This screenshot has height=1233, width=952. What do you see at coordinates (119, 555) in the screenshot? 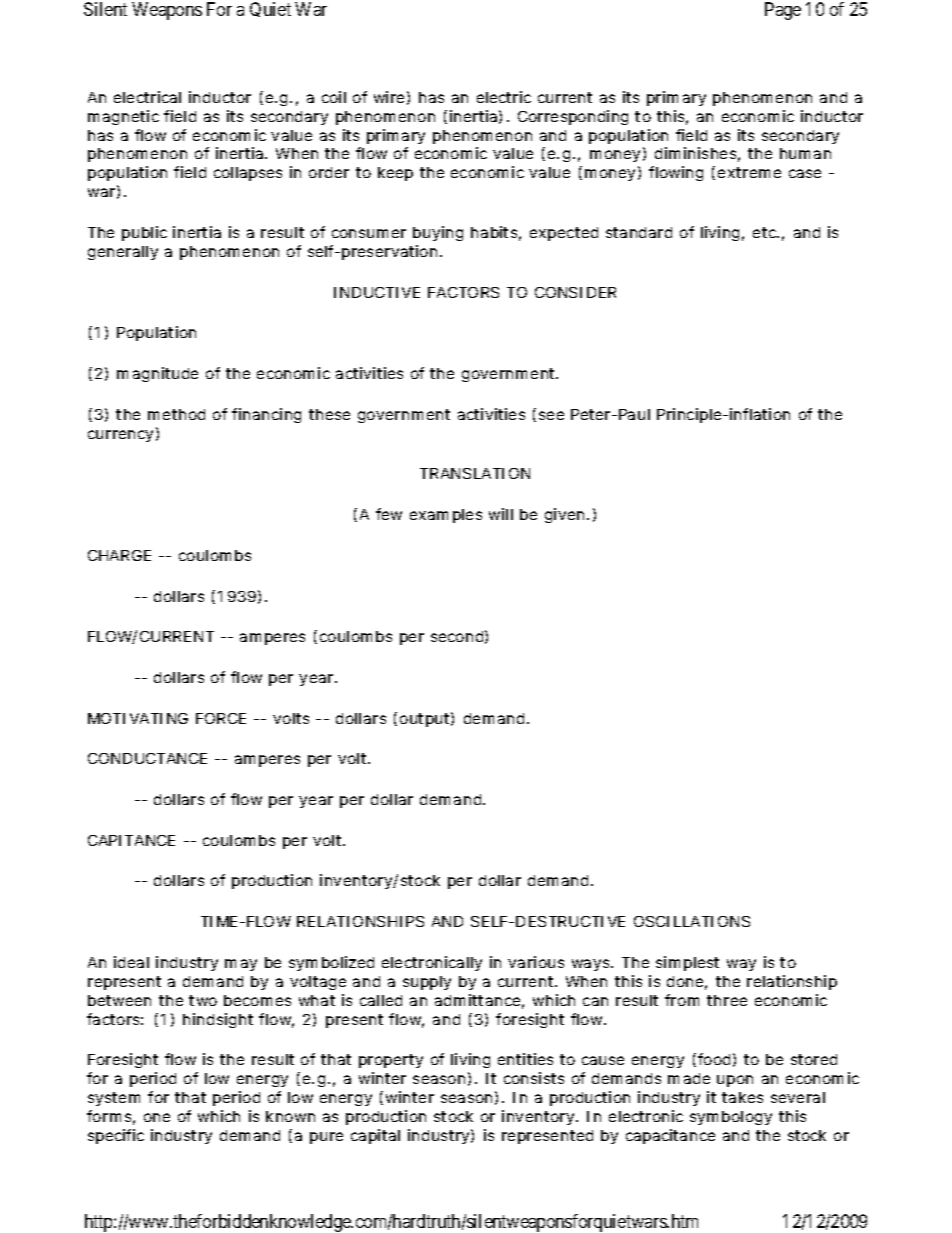
I see `CHARGE` at bounding box center [119, 555].
